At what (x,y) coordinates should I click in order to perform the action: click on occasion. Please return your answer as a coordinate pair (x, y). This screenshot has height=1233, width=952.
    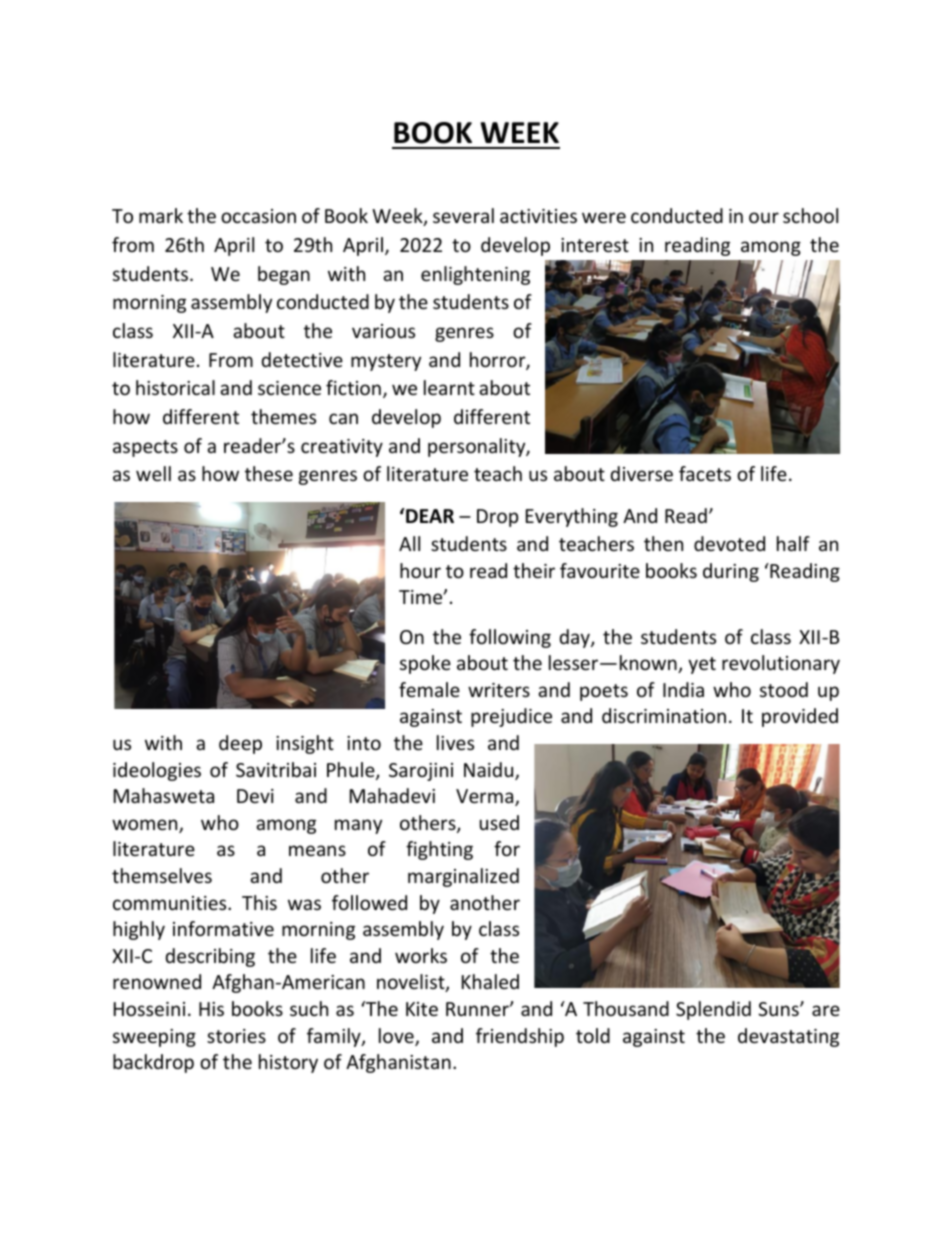
    Looking at the image, I should click on (258, 216).
